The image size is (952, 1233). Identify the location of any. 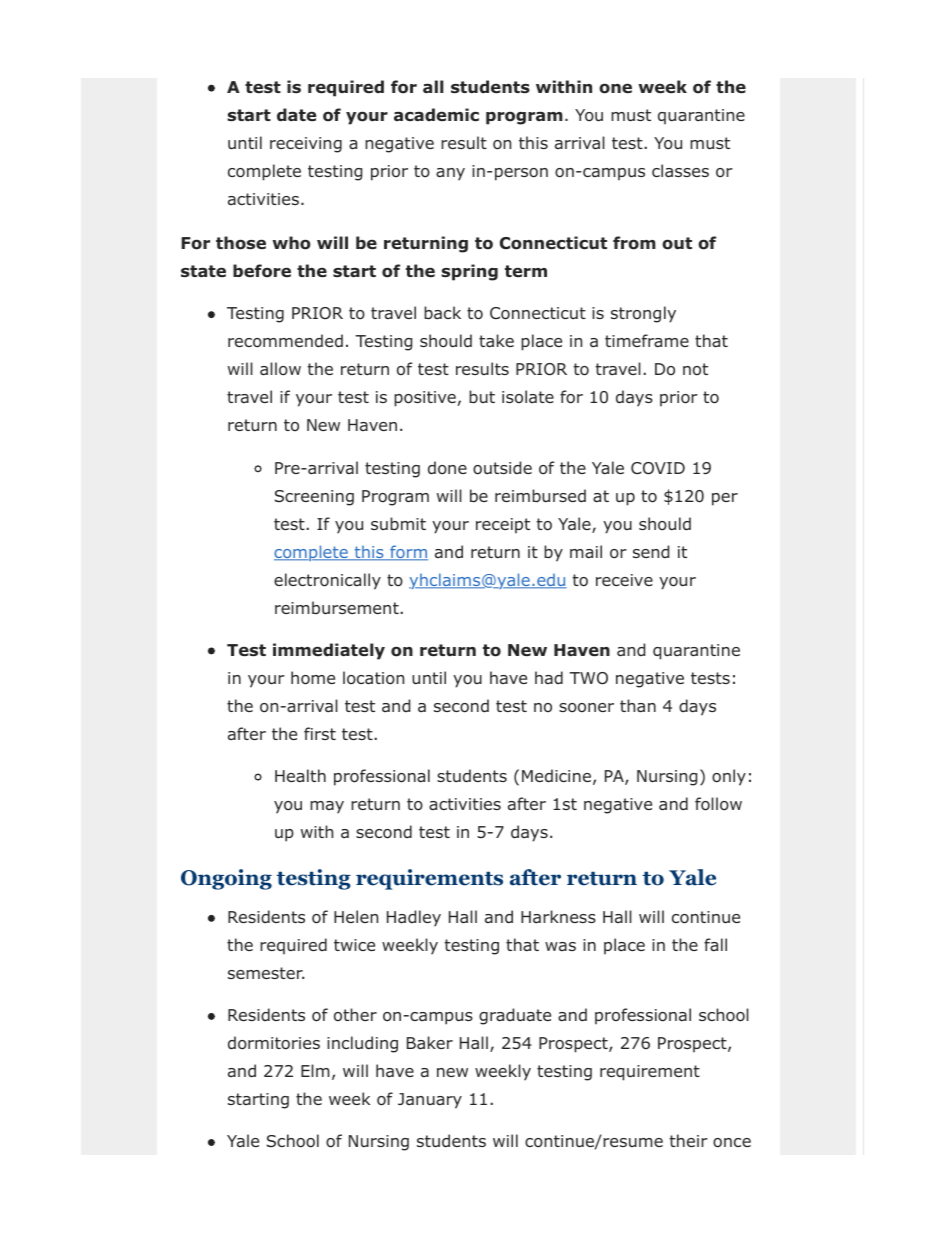
(450, 174).
